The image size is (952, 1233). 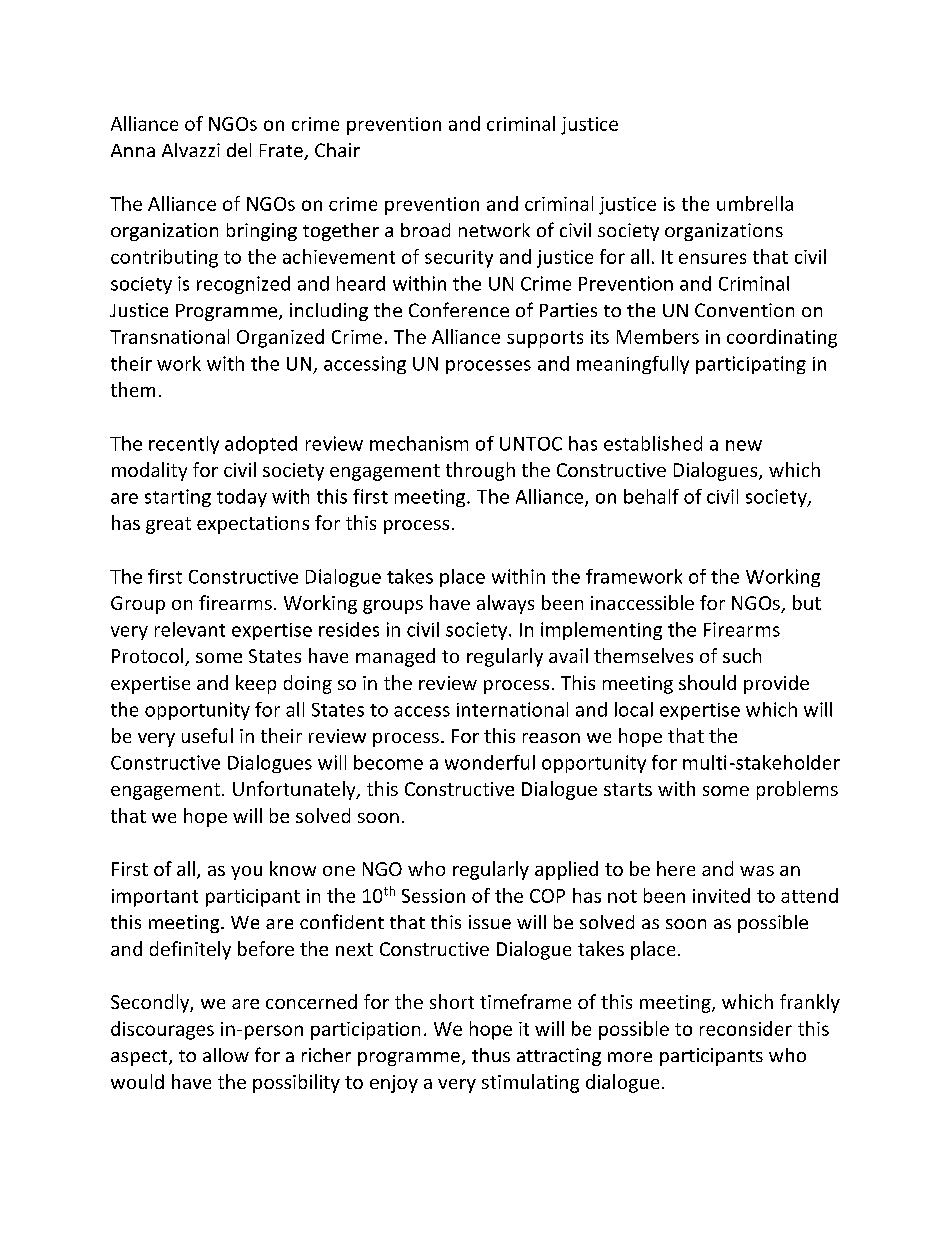 What do you see at coordinates (239, 150) in the page?
I see `del` at bounding box center [239, 150].
